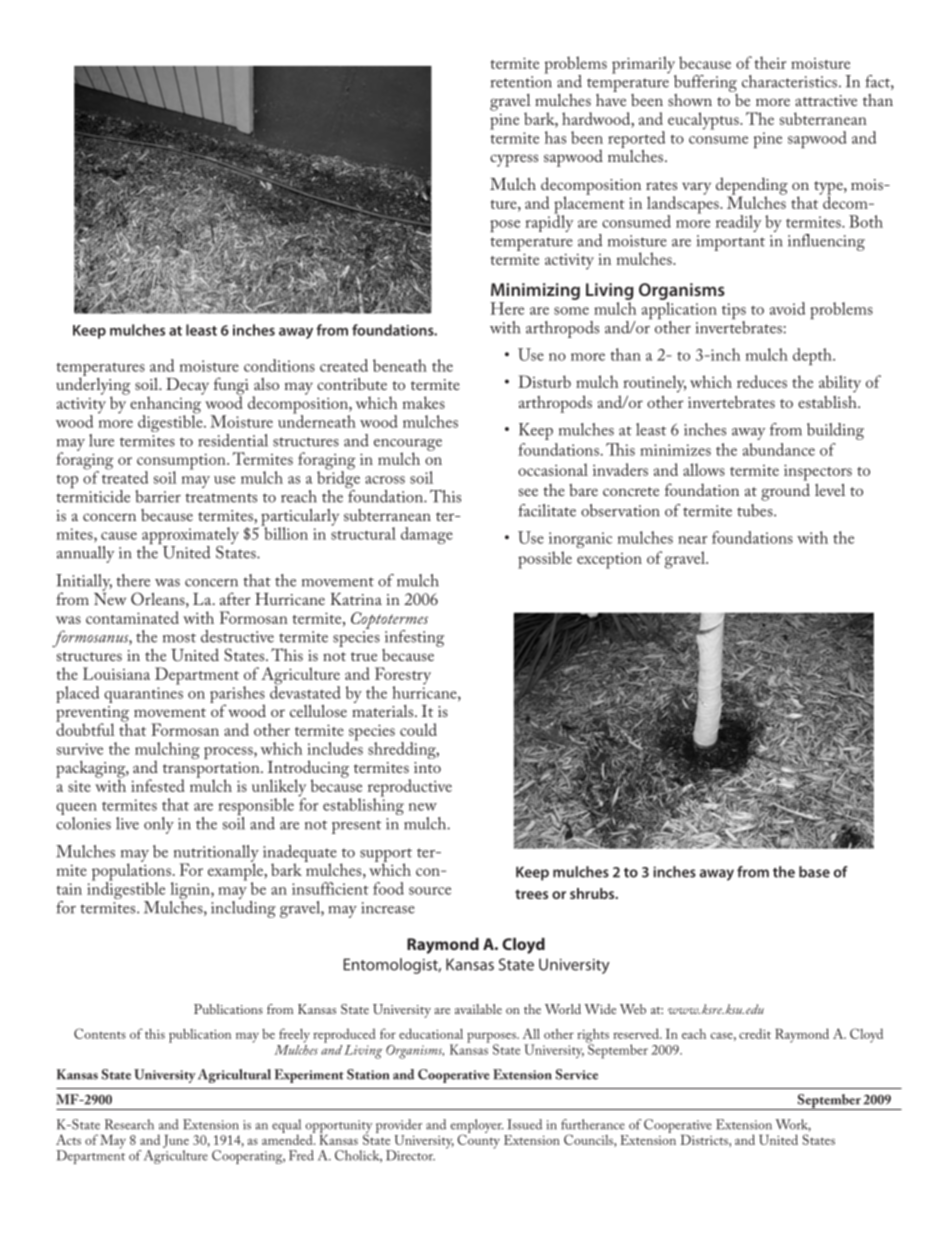  Describe the element at coordinates (521, 82) in the screenshot. I see `retention` at that location.
